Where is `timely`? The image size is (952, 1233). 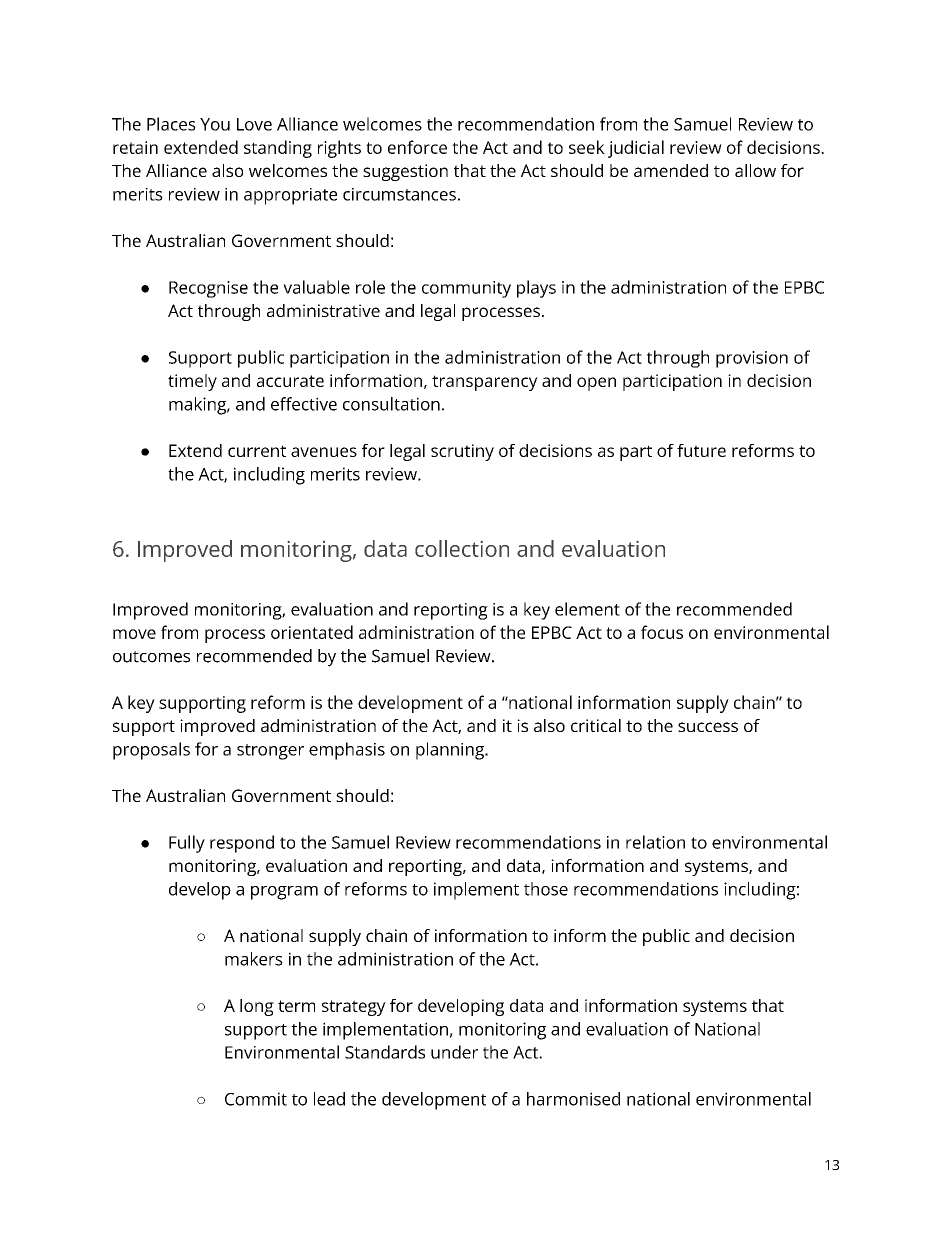 timely is located at coordinates (192, 382).
